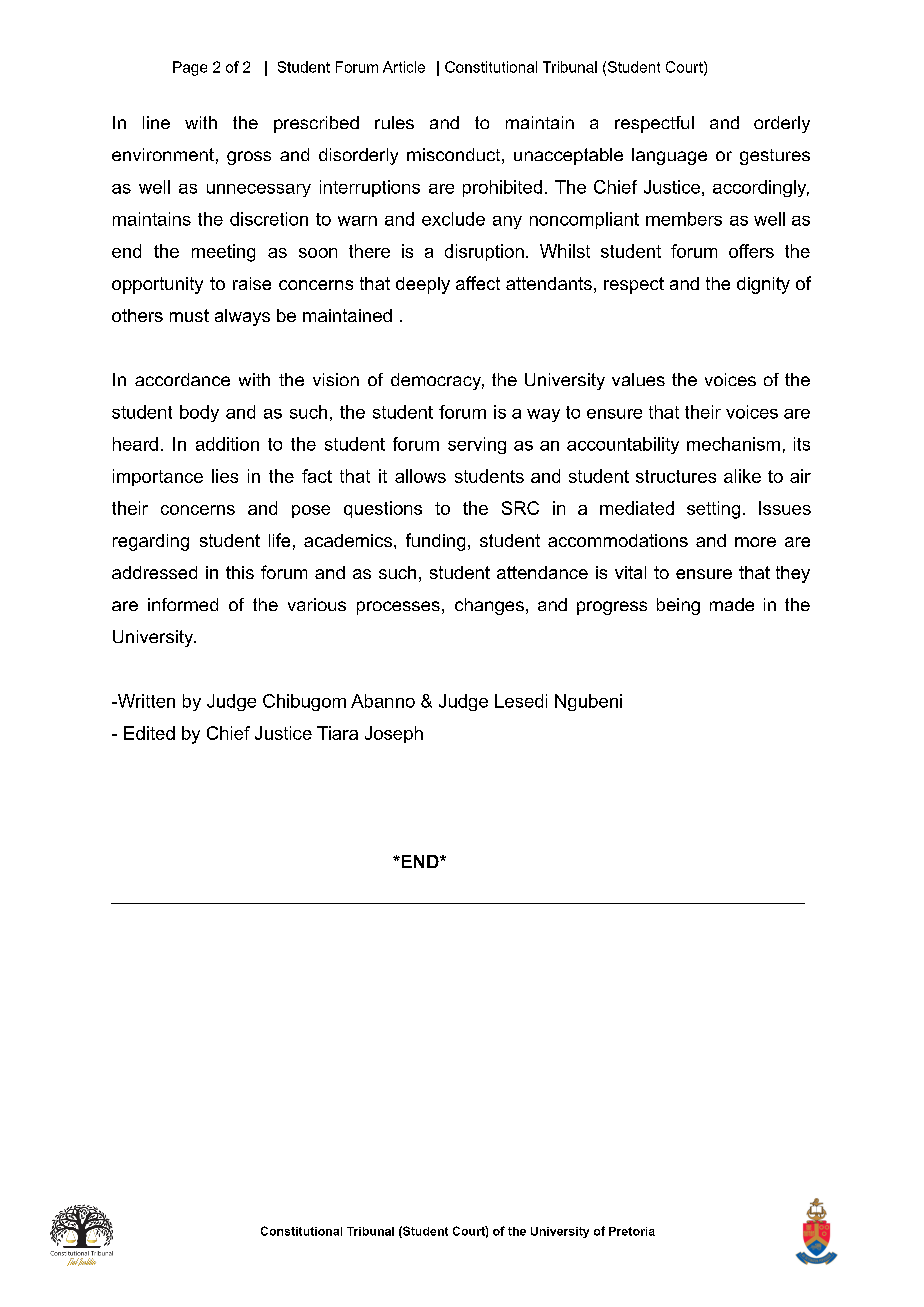 Image resolution: width=924 pixels, height=1307 pixels. Describe the element at coordinates (190, 68) in the image. I see `Page` at that location.
